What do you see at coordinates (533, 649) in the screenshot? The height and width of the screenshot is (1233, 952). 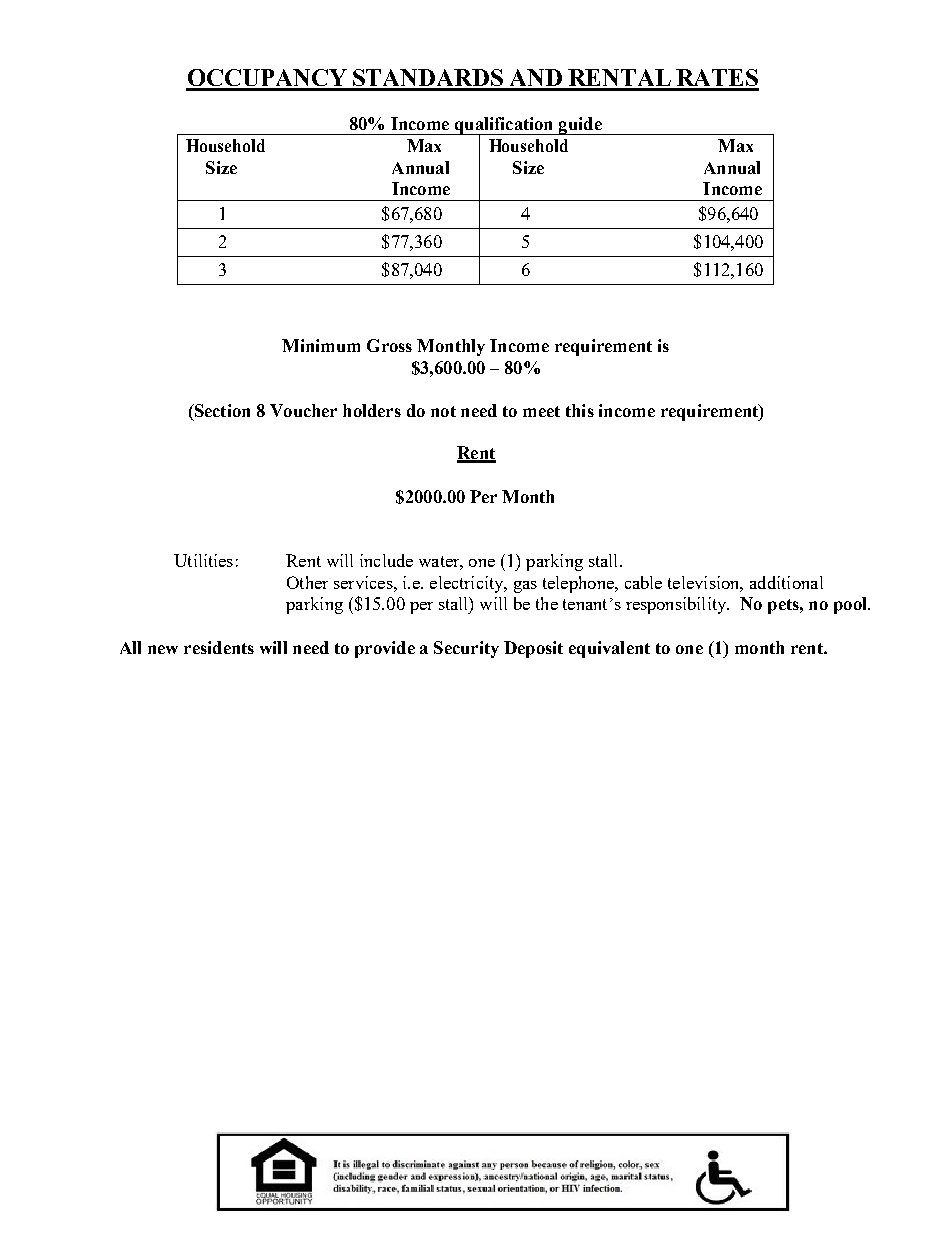 I see `Deposit` at bounding box center [533, 649].
